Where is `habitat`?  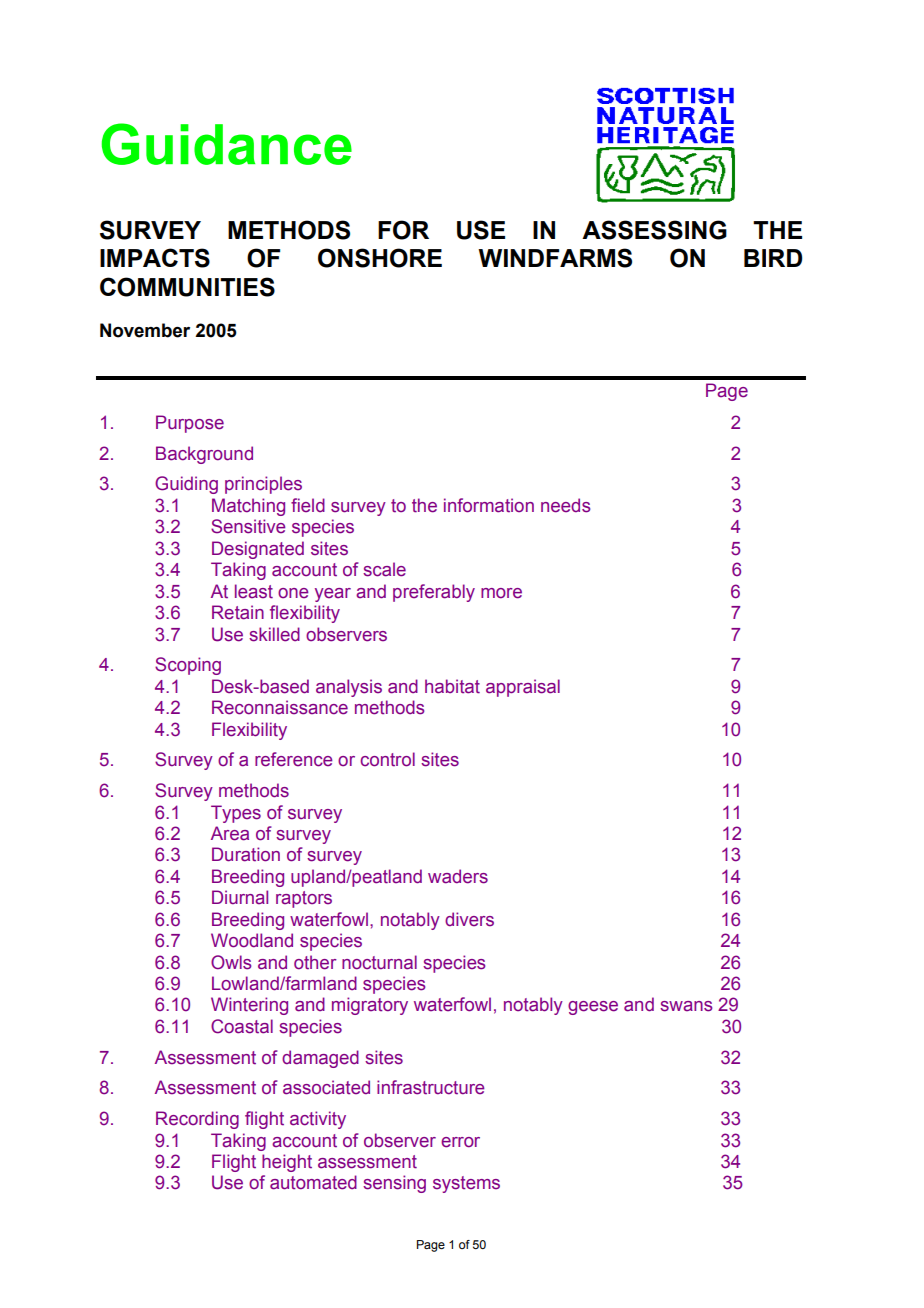
habitat is located at coordinates (452, 686).
